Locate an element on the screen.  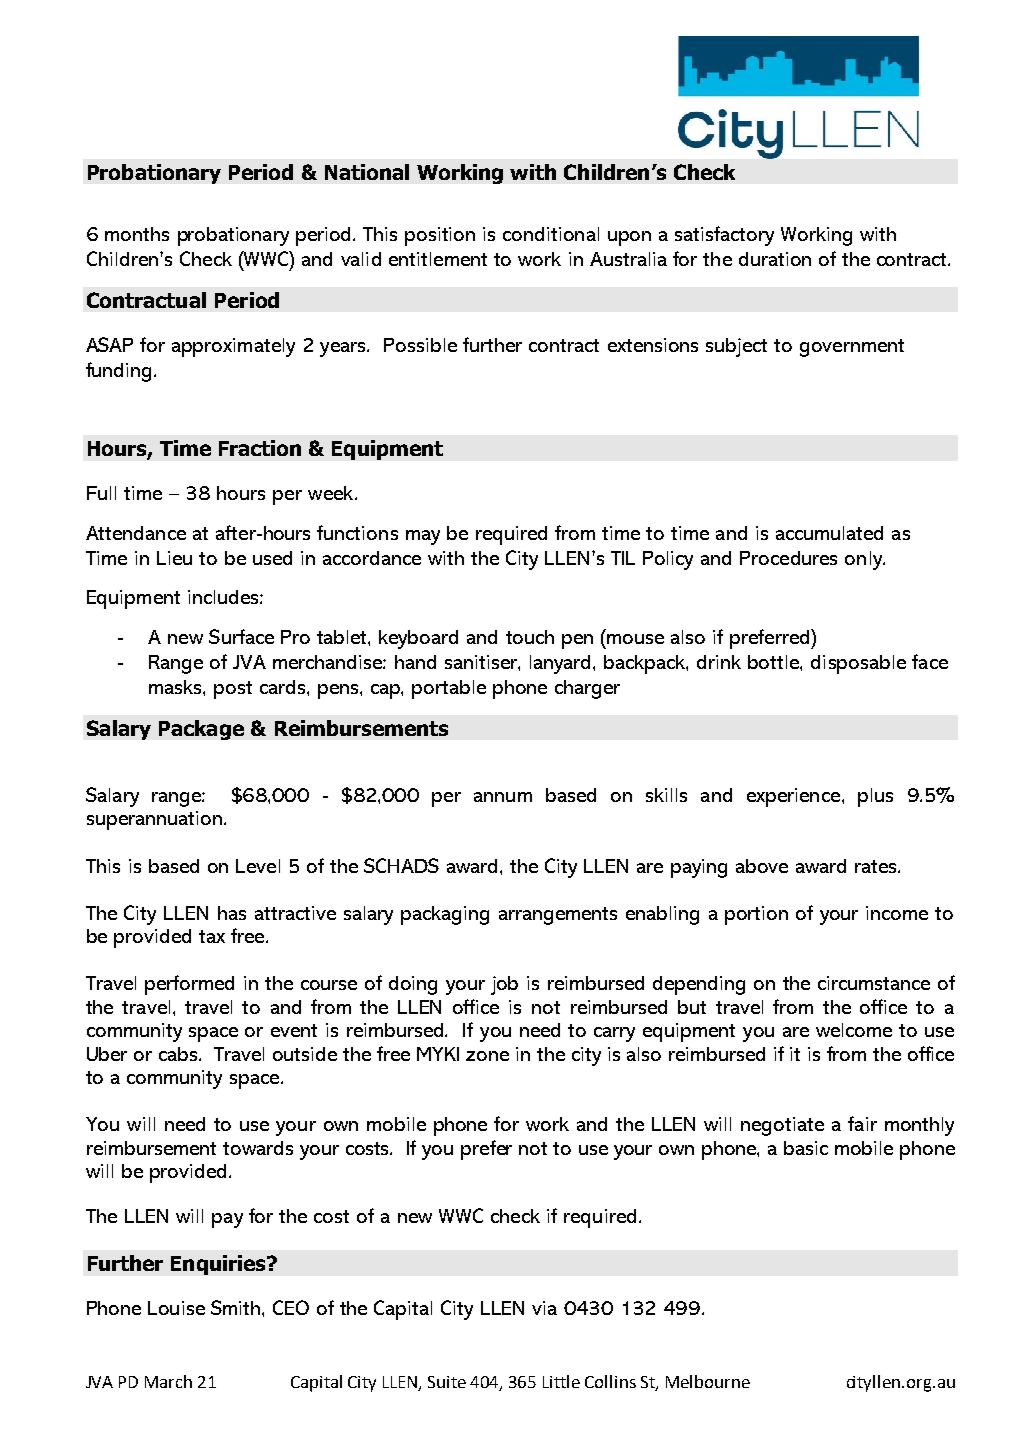
via is located at coordinates (544, 1308).
